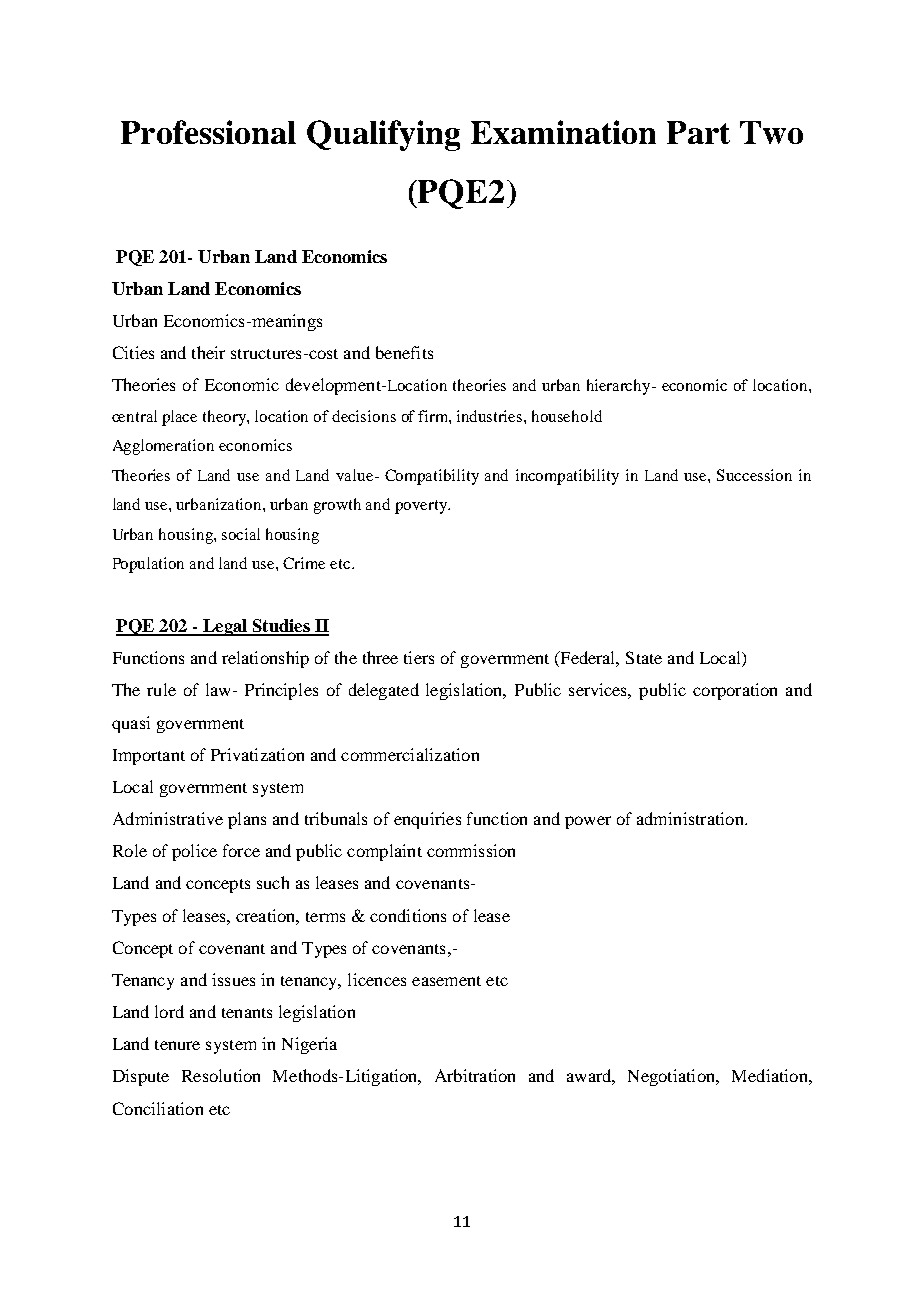 The image size is (924, 1308). What do you see at coordinates (383, 135) in the document?
I see `Qualifying` at bounding box center [383, 135].
